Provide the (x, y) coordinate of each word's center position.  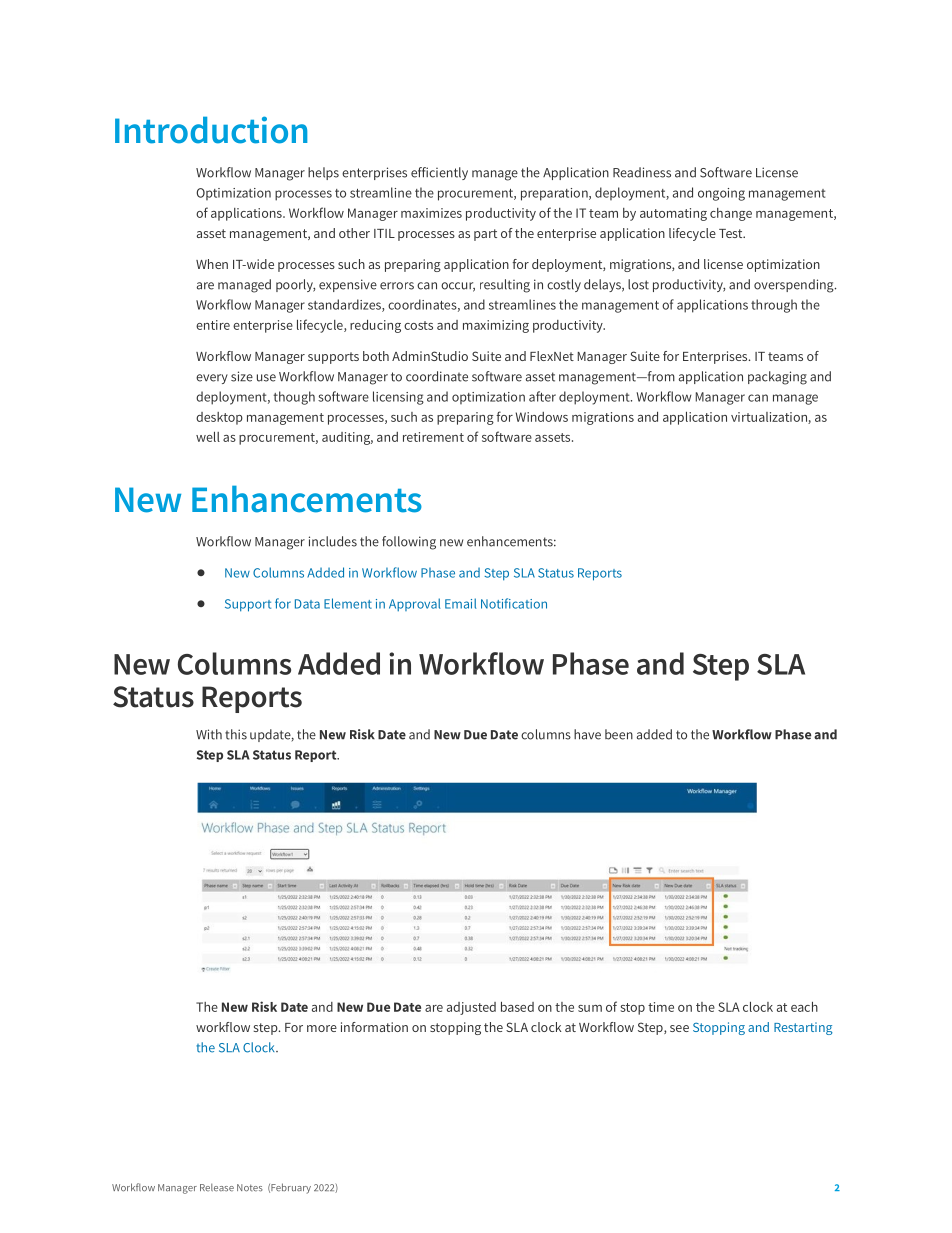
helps (323, 173)
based (517, 1007)
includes (333, 541)
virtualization (770, 418)
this (236, 734)
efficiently (439, 173)
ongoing (721, 194)
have (587, 734)
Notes (250, 1188)
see (679, 1028)
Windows (542, 417)
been (619, 734)
